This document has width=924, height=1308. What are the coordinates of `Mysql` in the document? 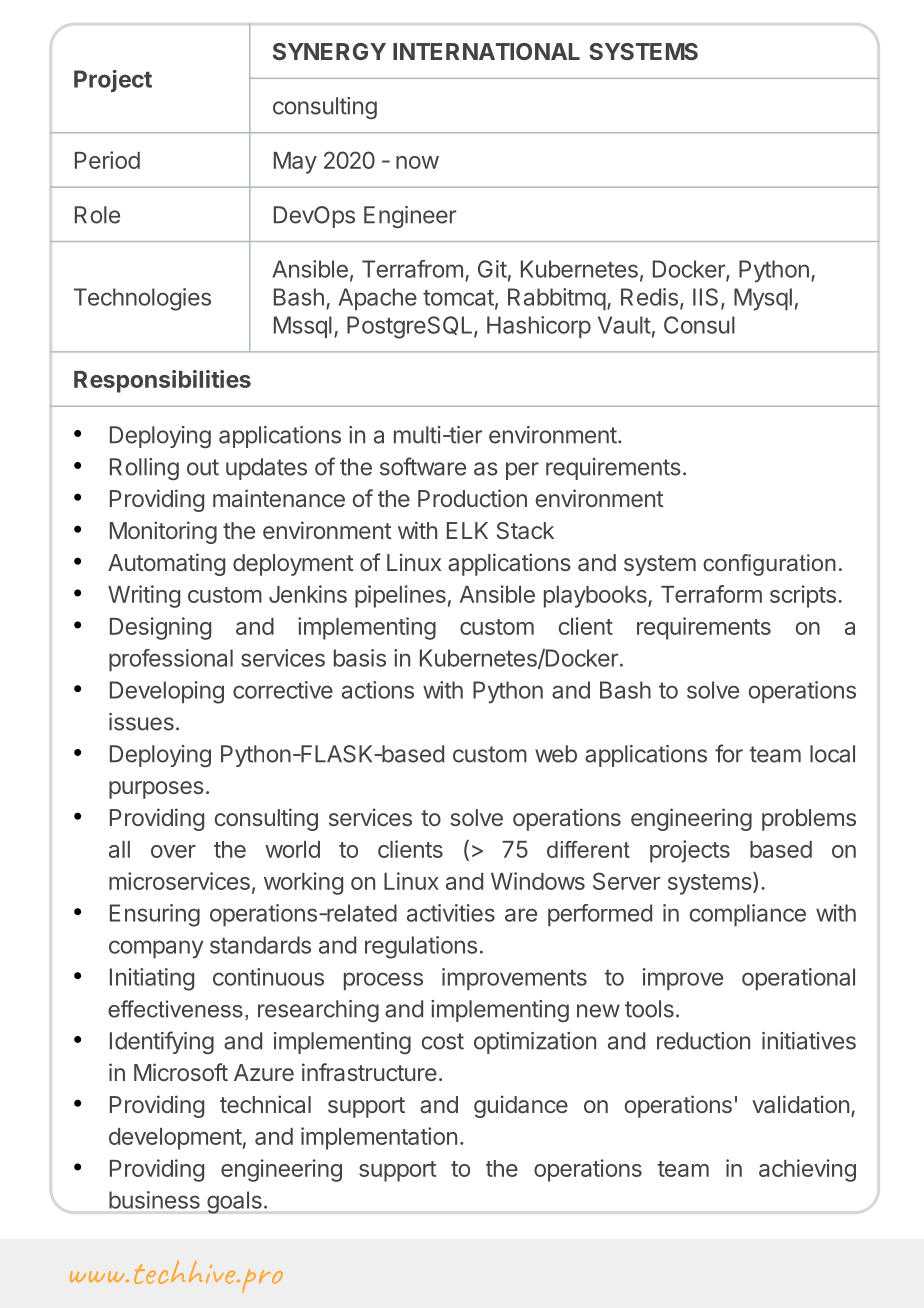 It's located at (763, 299).
